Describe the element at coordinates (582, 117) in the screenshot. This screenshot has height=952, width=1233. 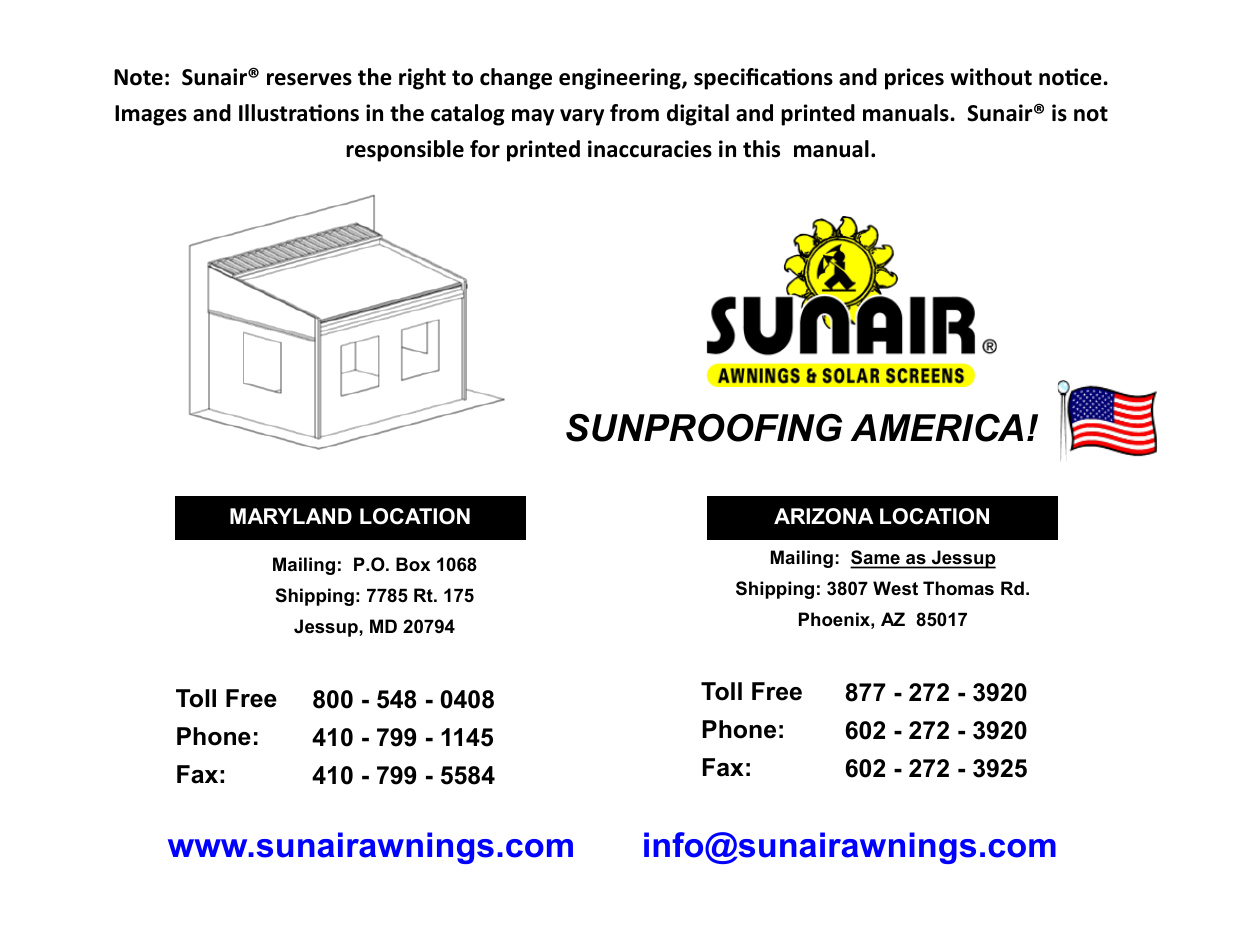
I see `vary` at that location.
